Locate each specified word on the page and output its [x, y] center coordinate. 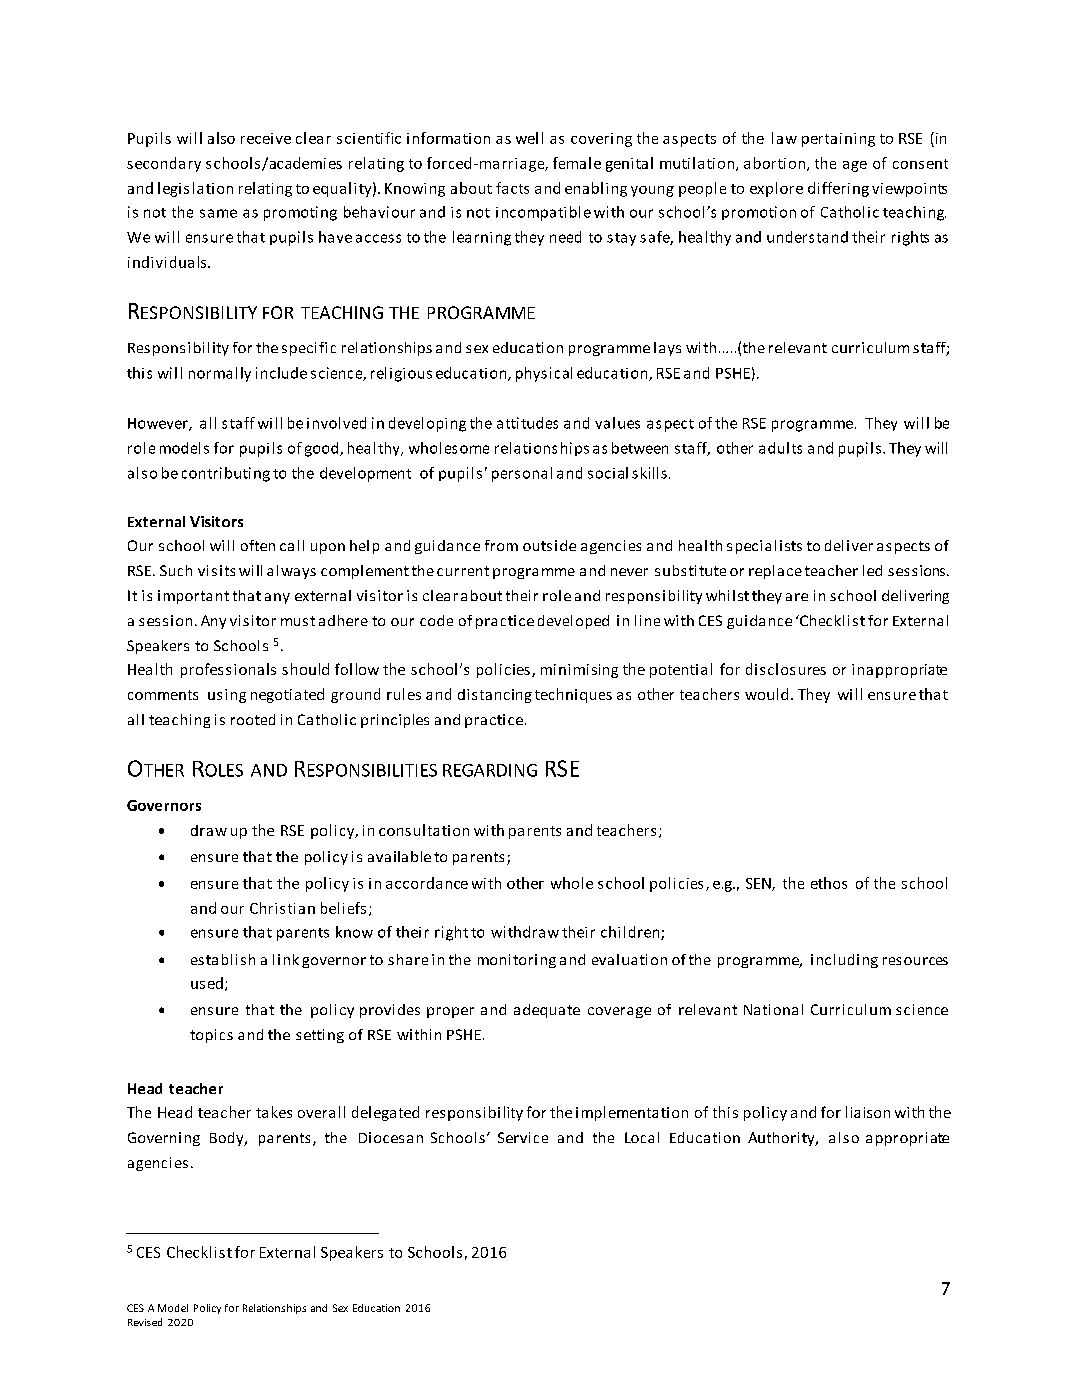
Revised [145, 1322]
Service [523, 1137]
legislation [195, 189]
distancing [495, 696]
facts [512, 188]
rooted [253, 719]
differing [838, 189]
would [766, 694]
